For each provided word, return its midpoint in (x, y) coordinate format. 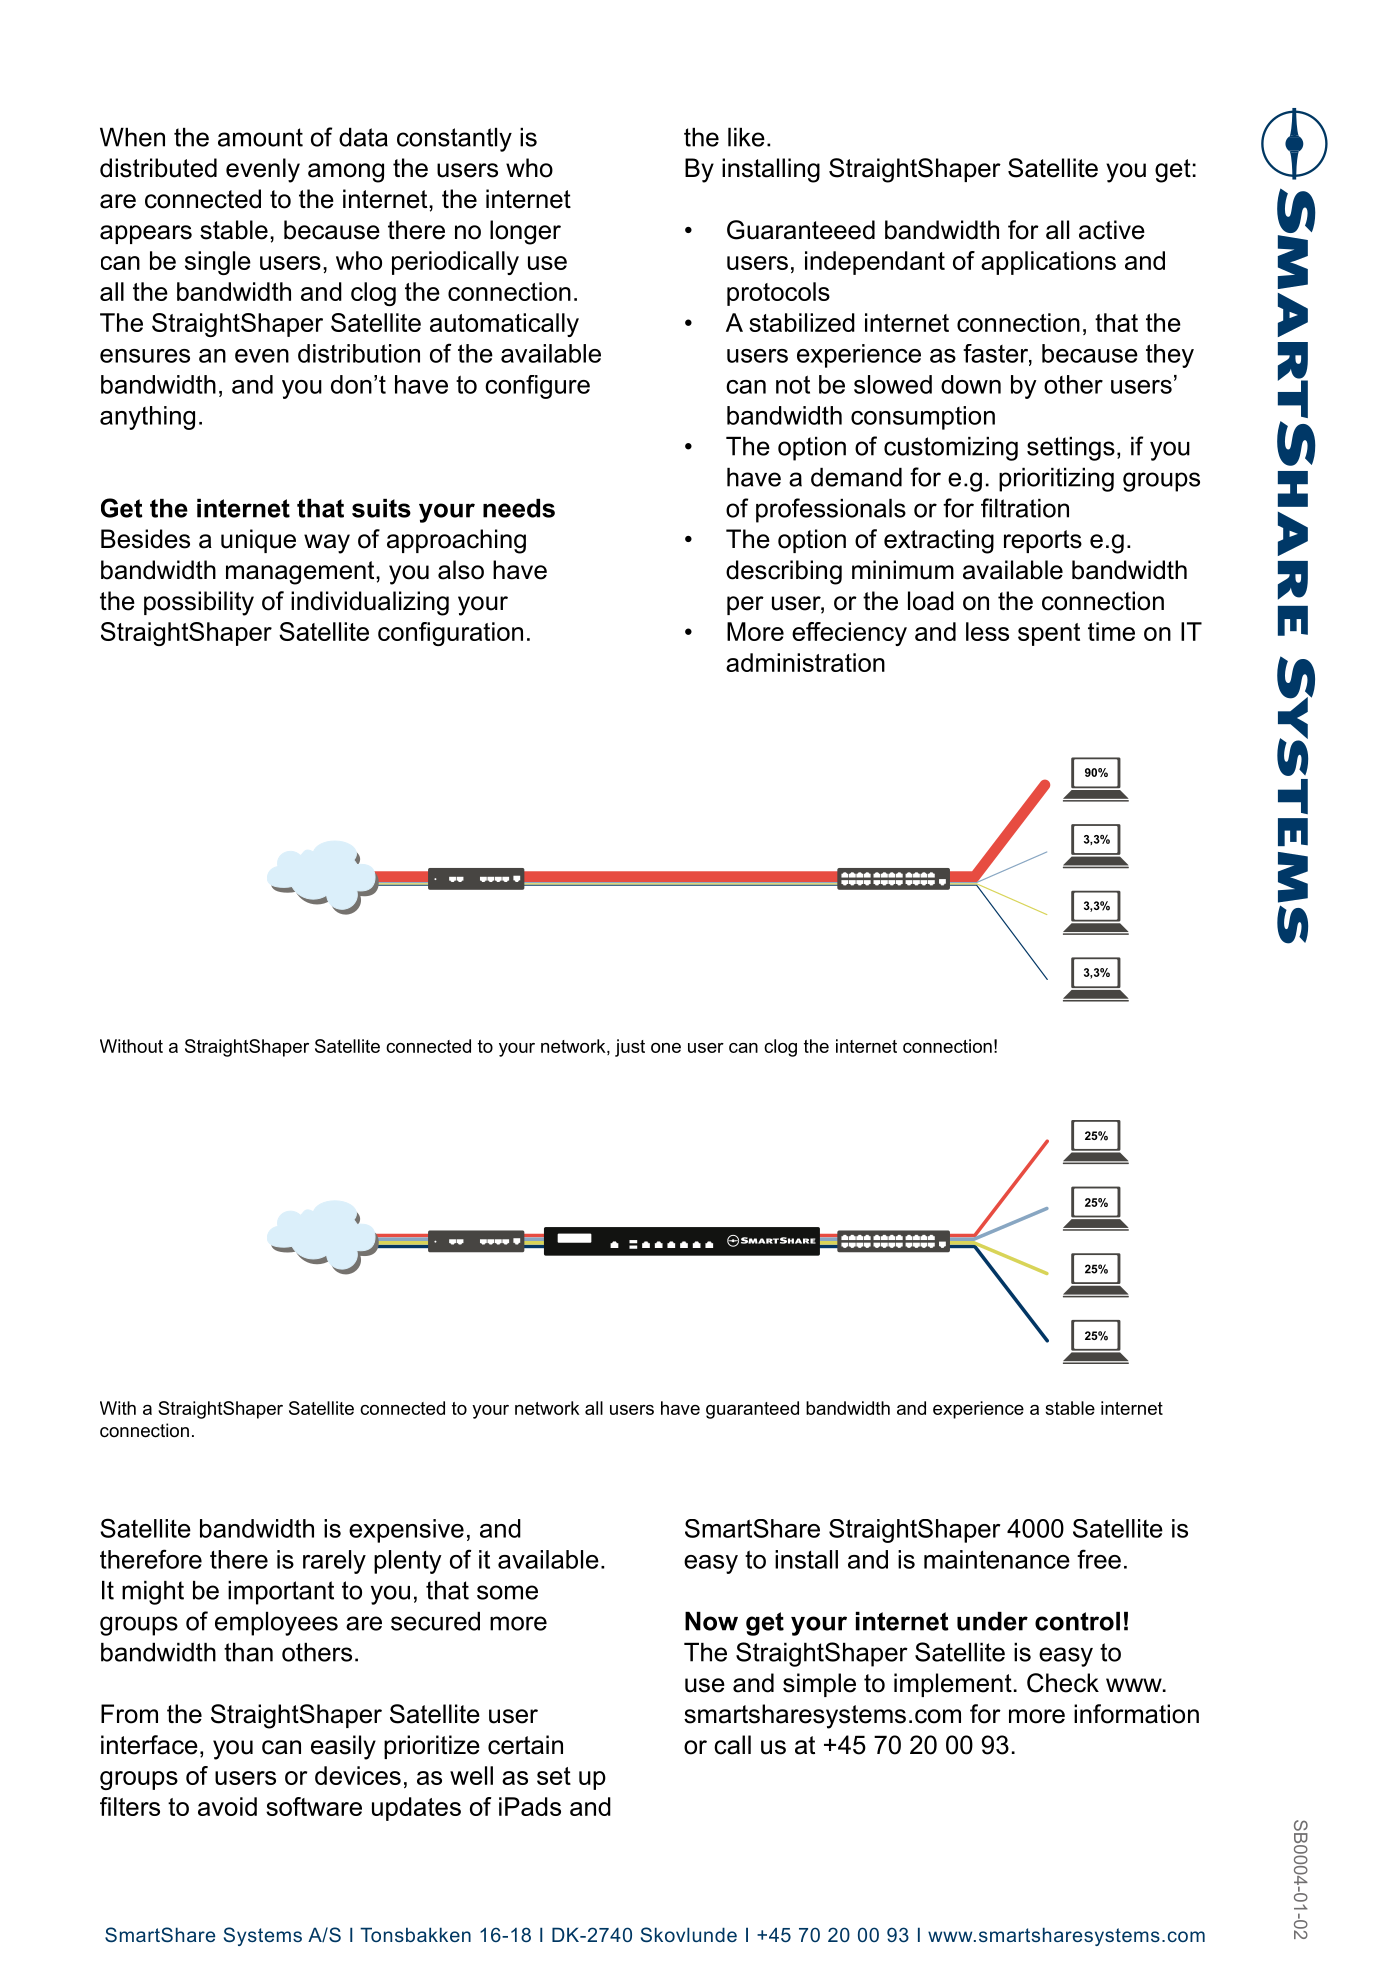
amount (260, 137)
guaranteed (752, 1410)
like (746, 137)
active (1112, 230)
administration (805, 662)
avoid (227, 1806)
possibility (199, 603)
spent (1049, 634)
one (666, 1048)
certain (525, 1745)
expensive (406, 1531)
